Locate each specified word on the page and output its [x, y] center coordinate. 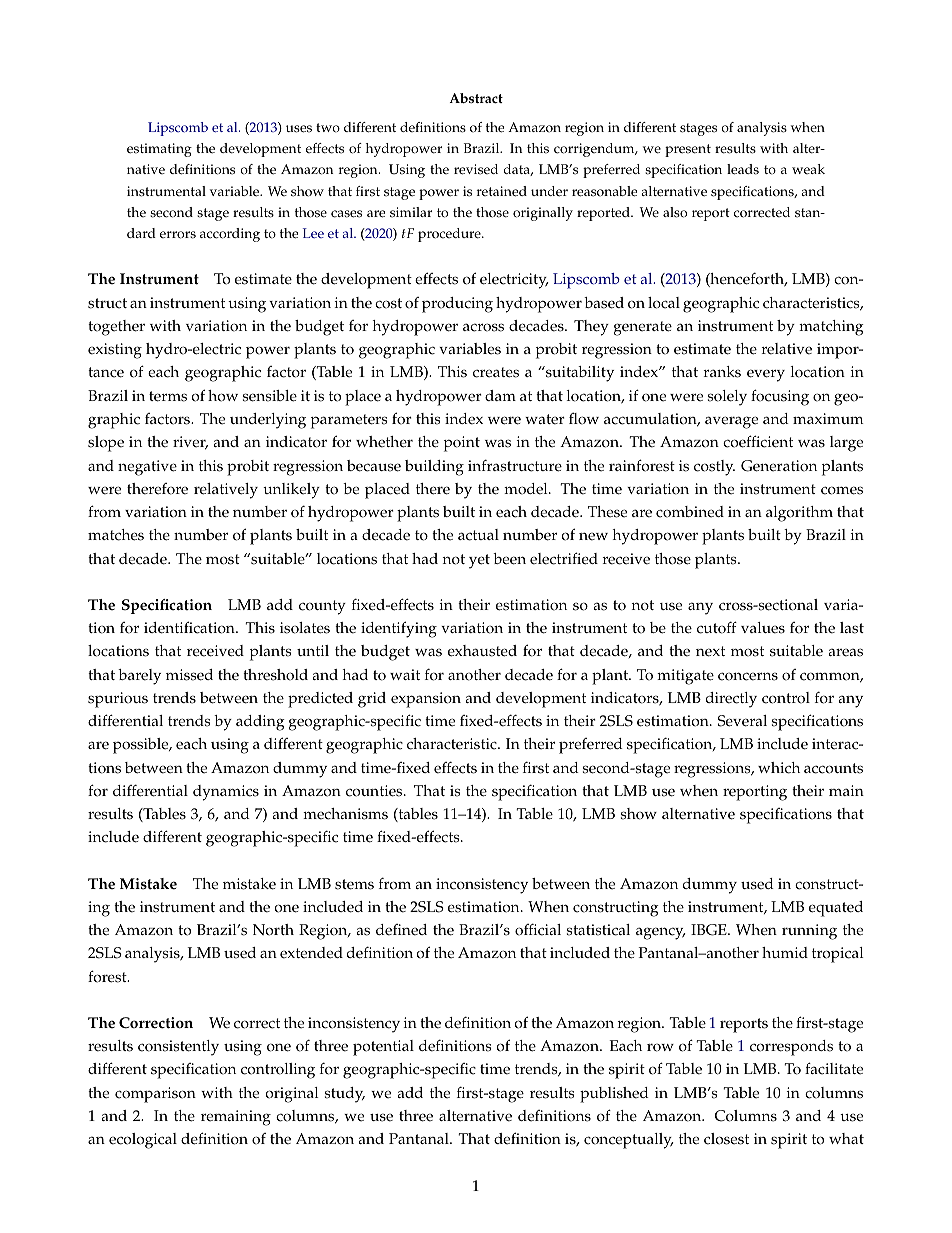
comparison [155, 1095]
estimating [159, 150]
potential [383, 1048]
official [538, 929]
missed [189, 675]
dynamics [226, 793]
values [763, 628]
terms [168, 396]
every [766, 375]
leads [743, 169]
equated [836, 909]
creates [496, 372]
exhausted [482, 651]
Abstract [476, 98]
